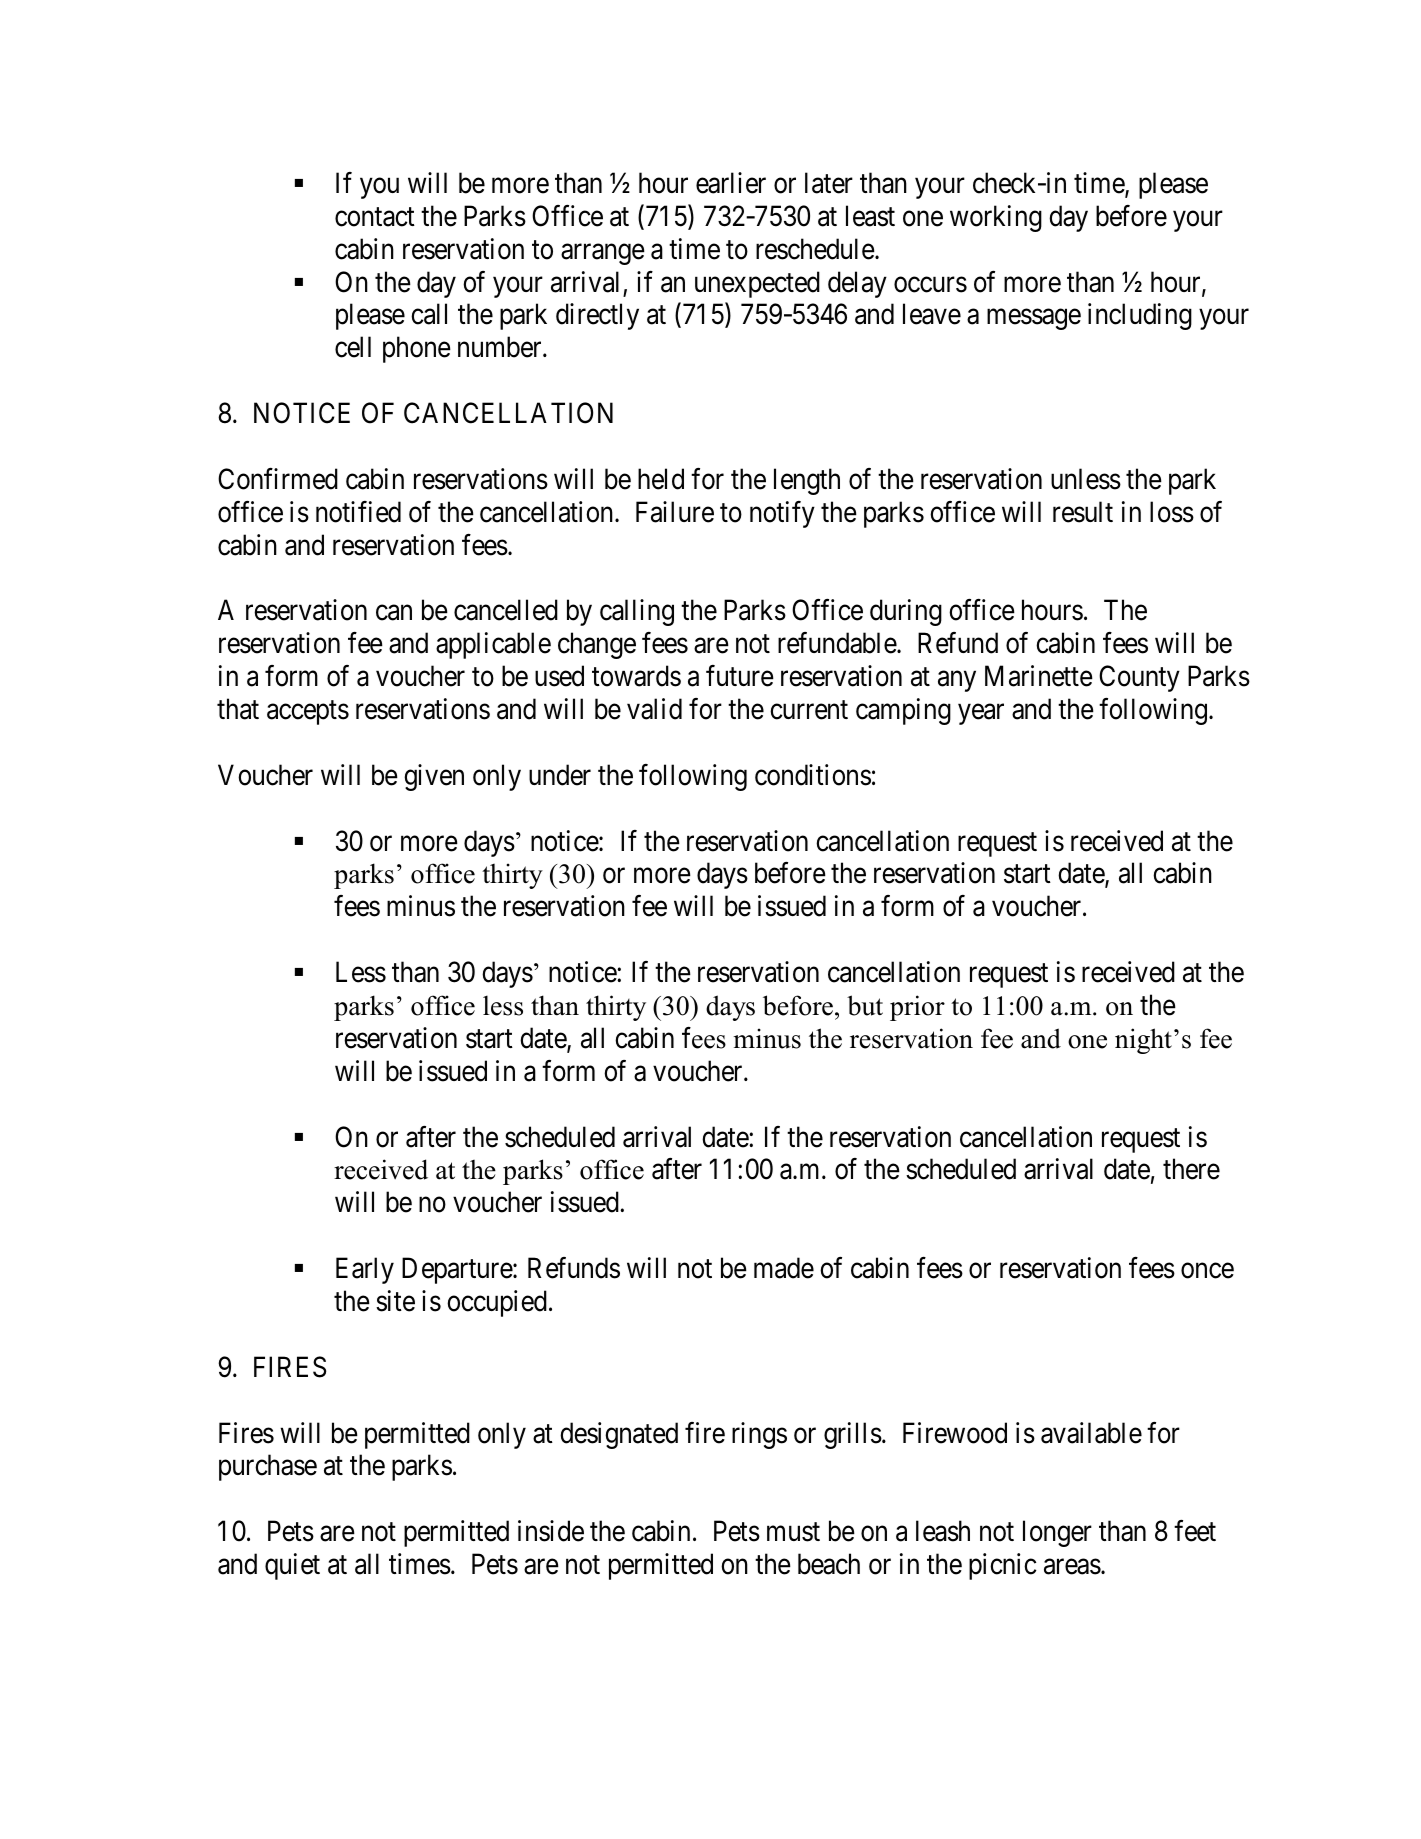 The height and width of the screenshot is (1839, 1421). What do you see at coordinates (981, 714) in the screenshot?
I see `year` at bounding box center [981, 714].
